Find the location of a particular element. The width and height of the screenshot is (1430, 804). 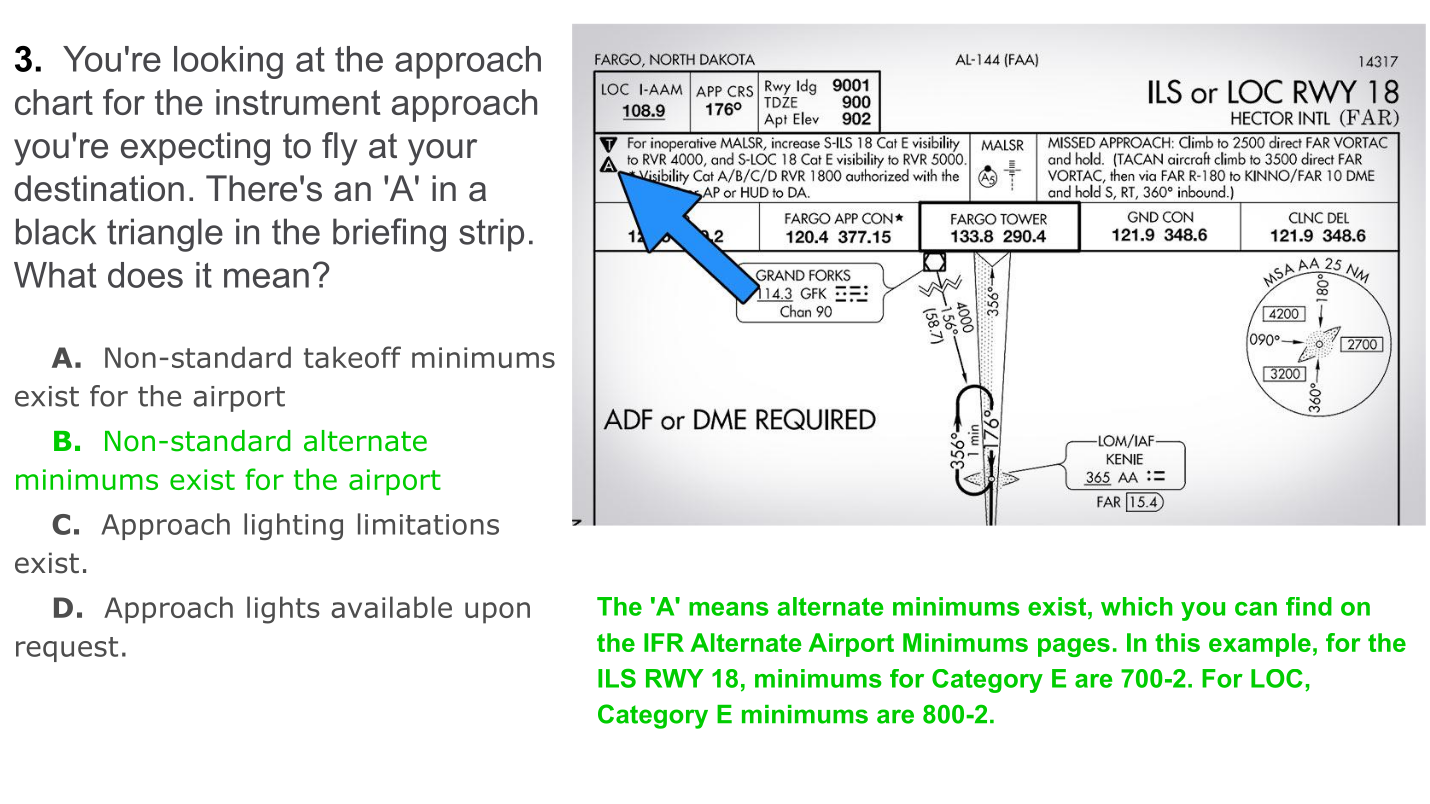

lighting is located at coordinates (293, 526).
